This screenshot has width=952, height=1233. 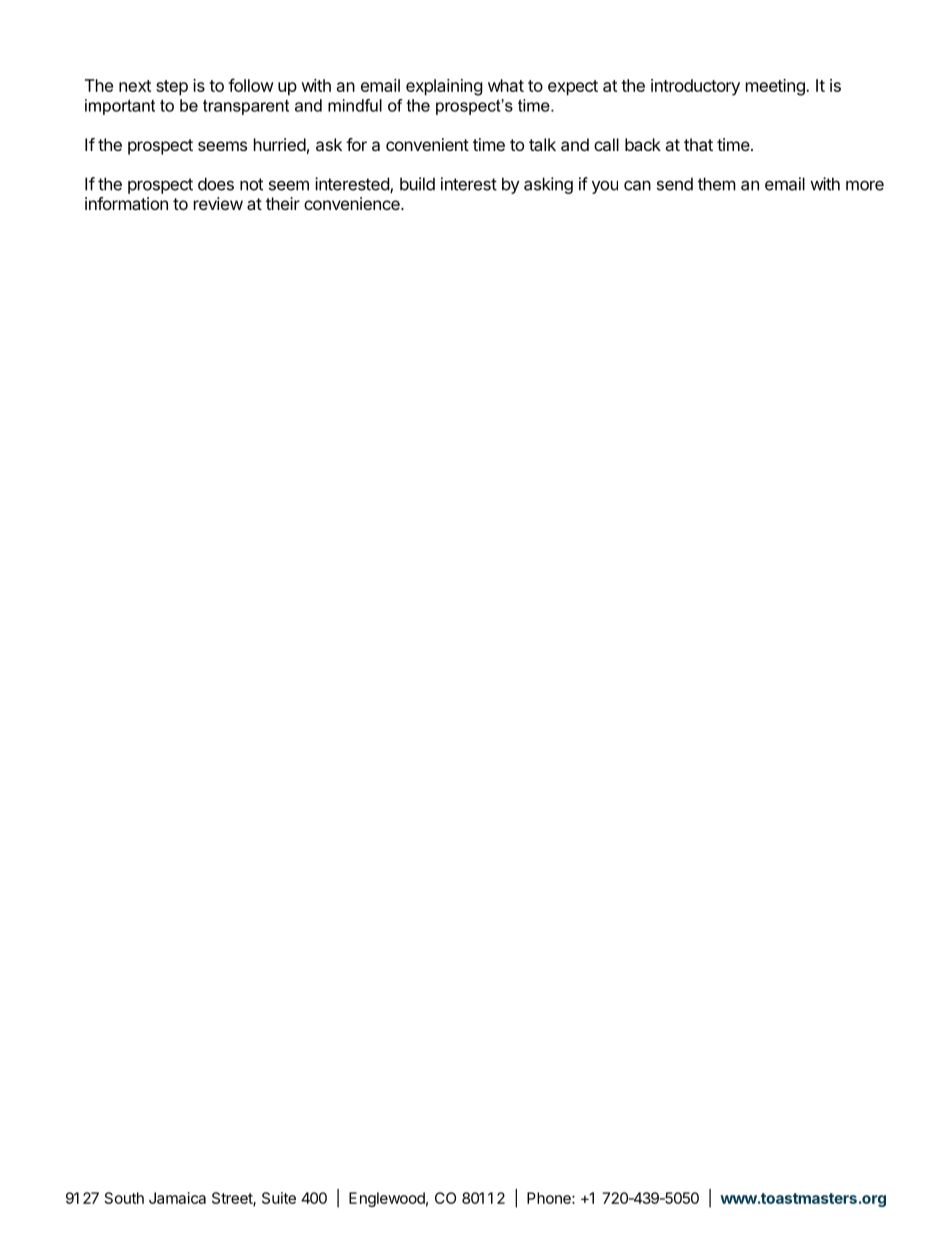 I want to click on transparent, so click(x=246, y=107).
